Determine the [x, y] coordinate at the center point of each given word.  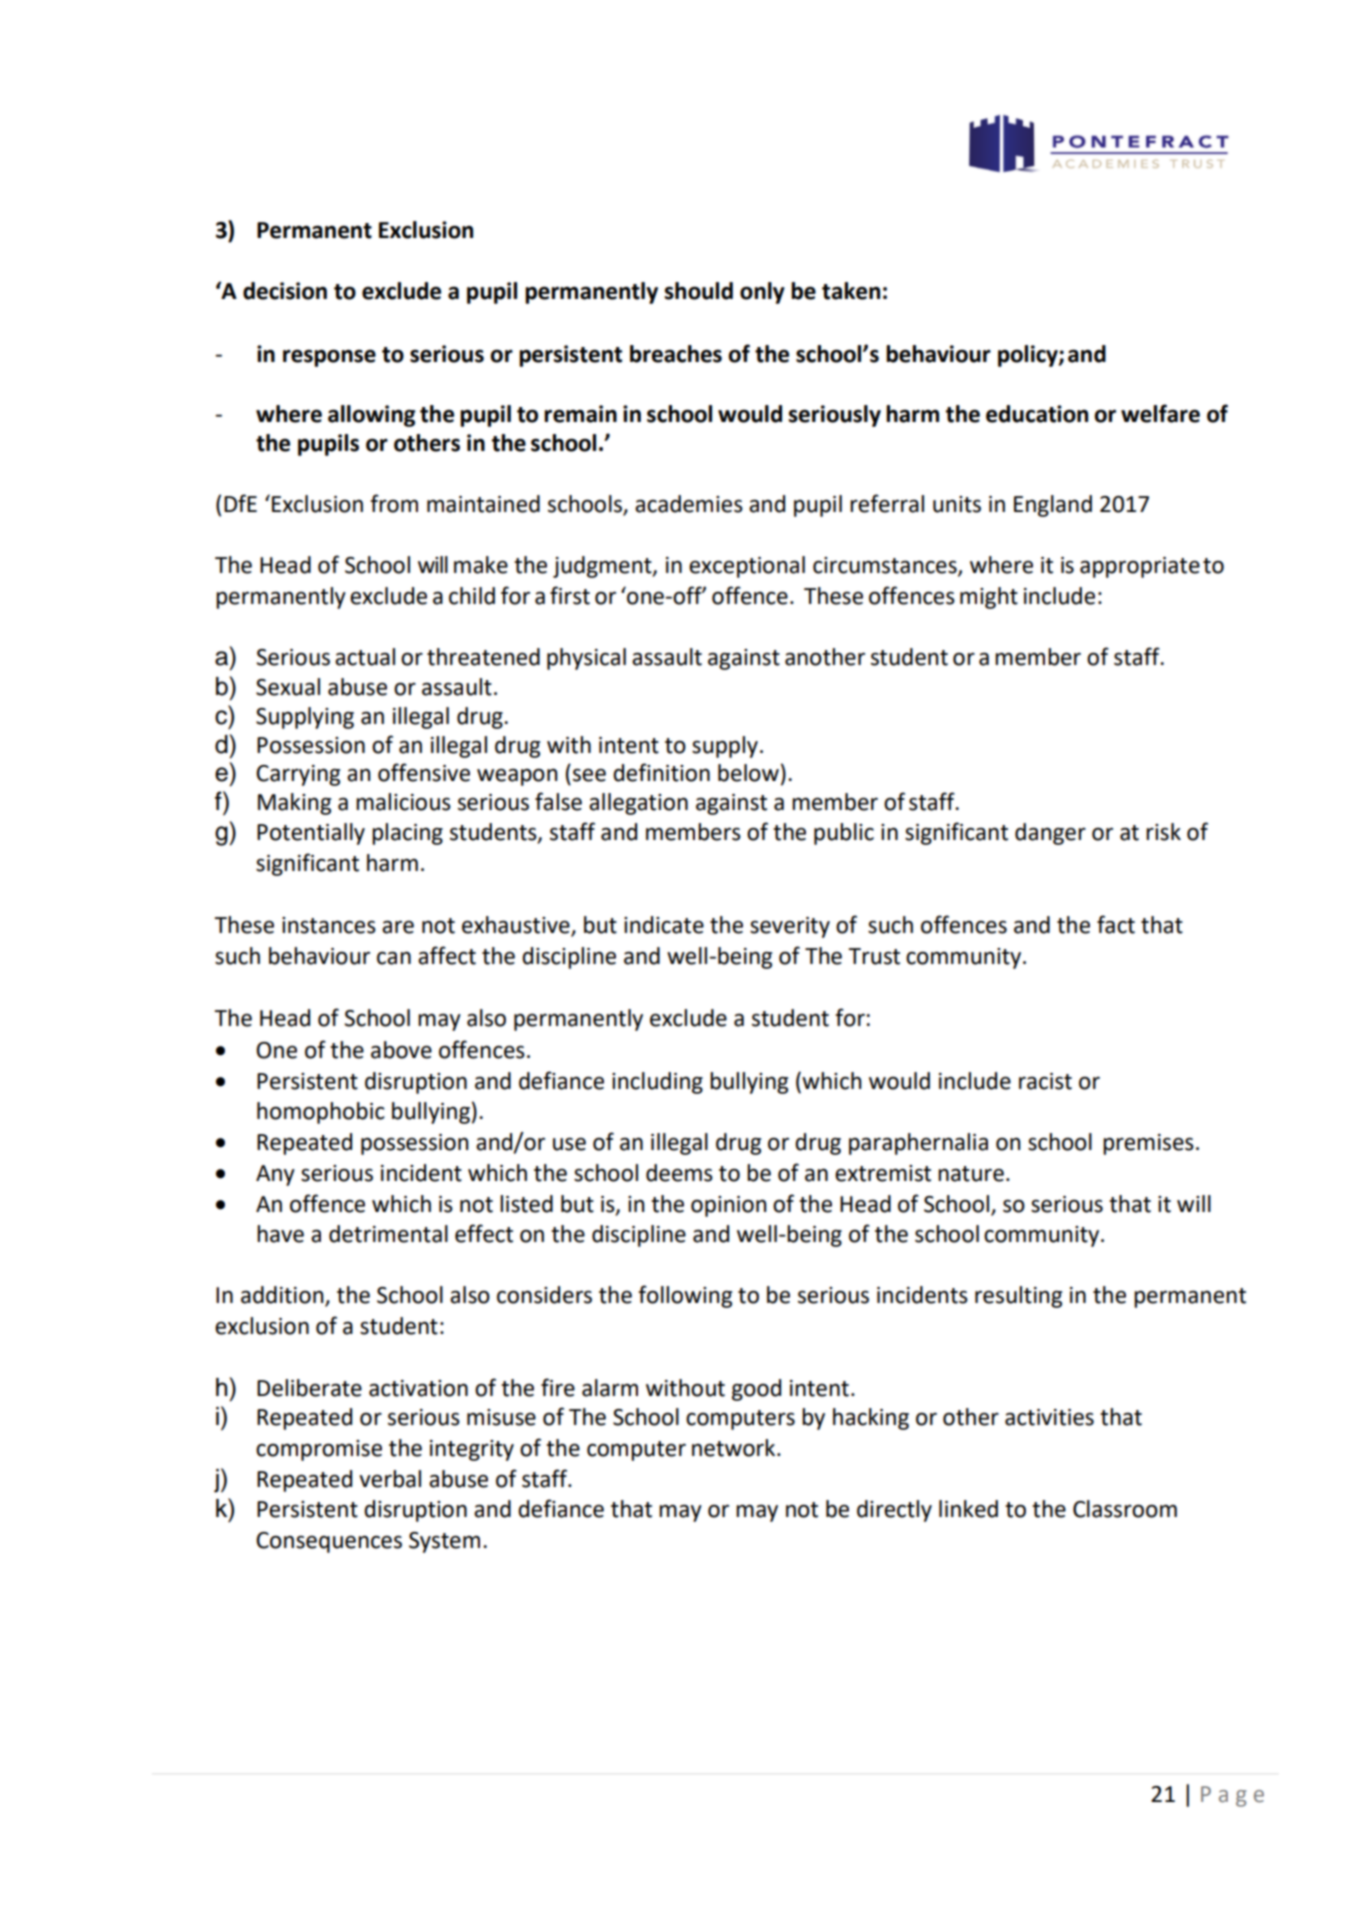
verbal [390, 1479]
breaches [676, 354]
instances [329, 925]
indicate [664, 925]
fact [1116, 924]
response [329, 358]
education [1037, 414]
